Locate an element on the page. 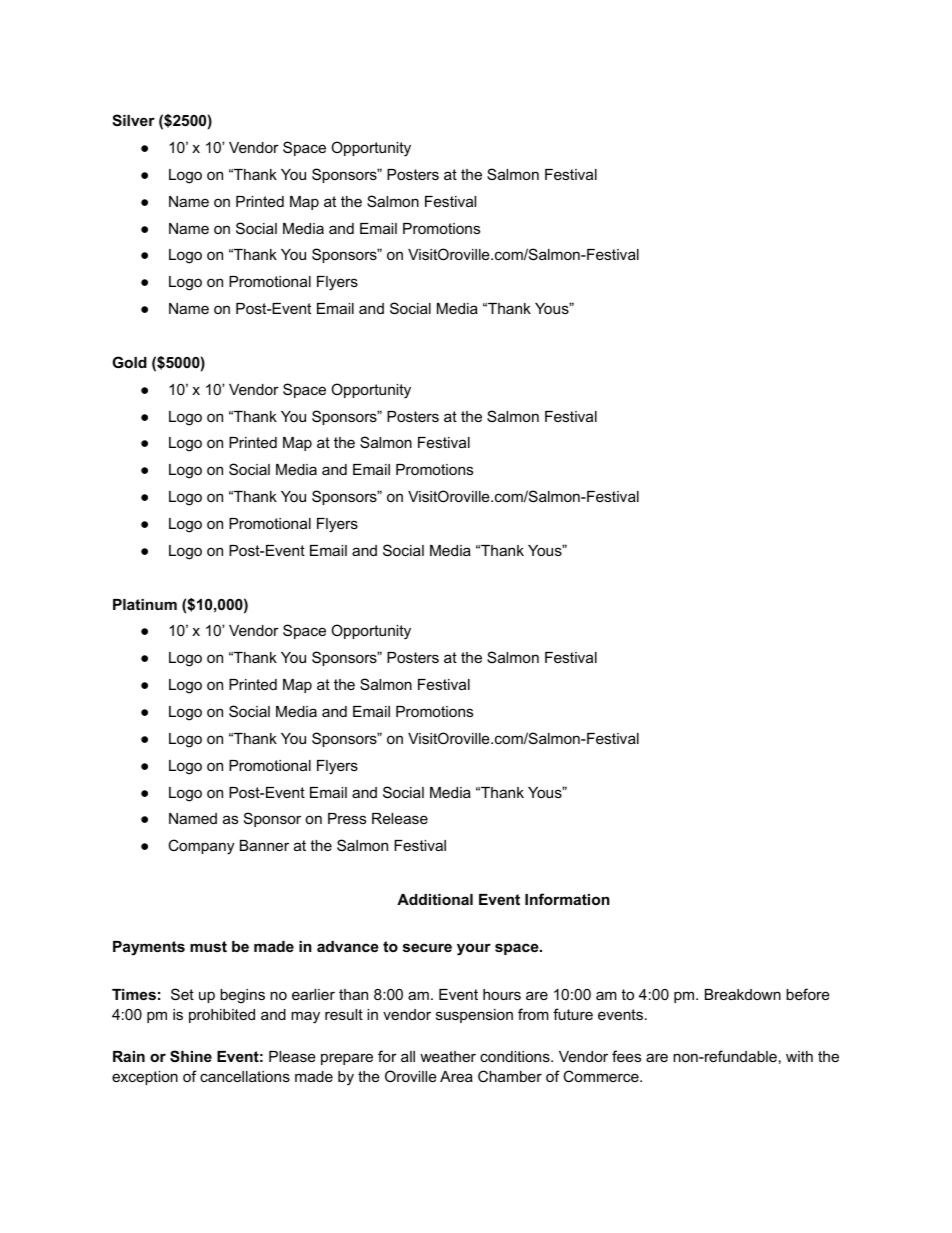  Platinum is located at coordinates (145, 604).
